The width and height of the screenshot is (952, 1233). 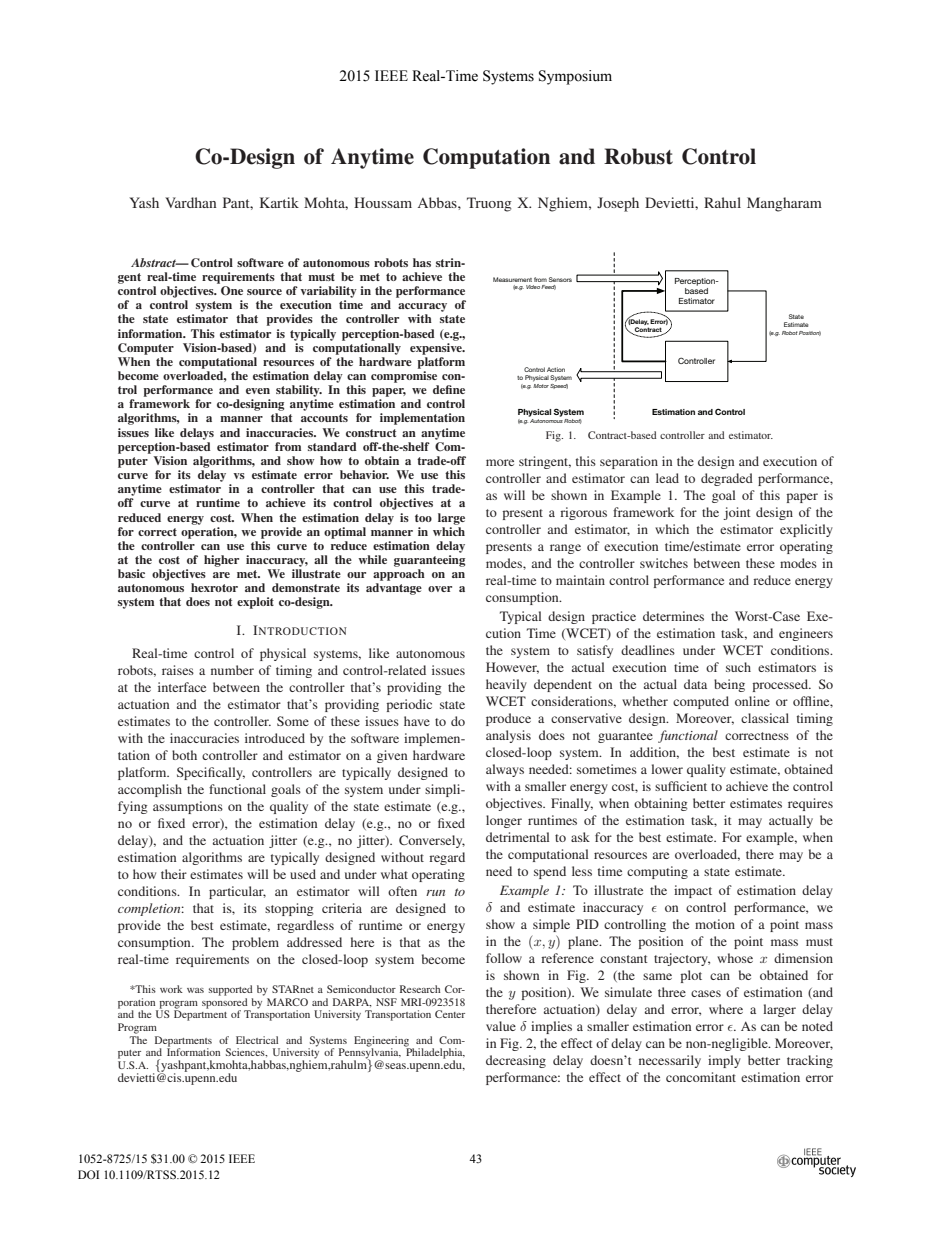 I want to click on accomplish, so click(x=150, y=790).
